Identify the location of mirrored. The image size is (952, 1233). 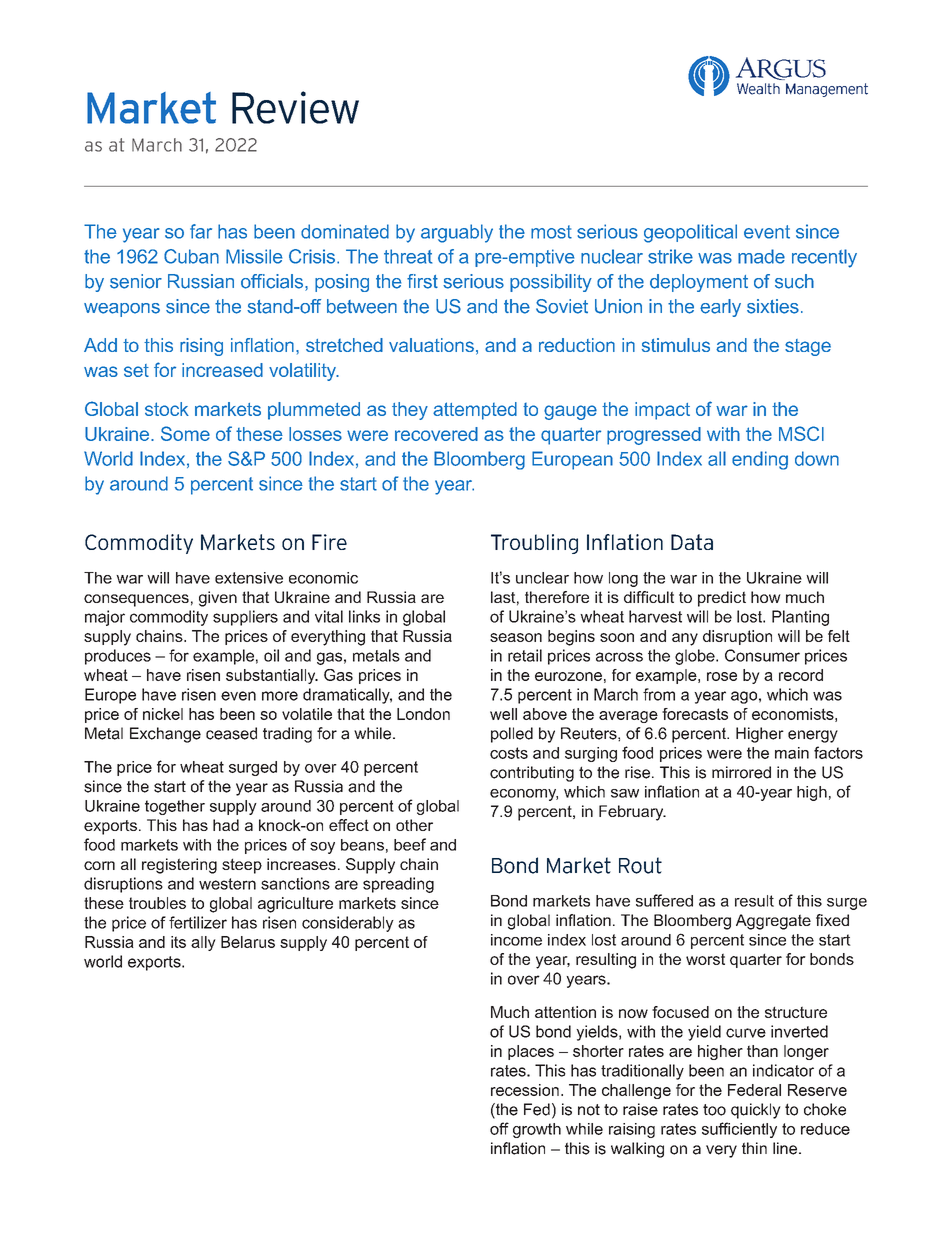
(741, 772).
